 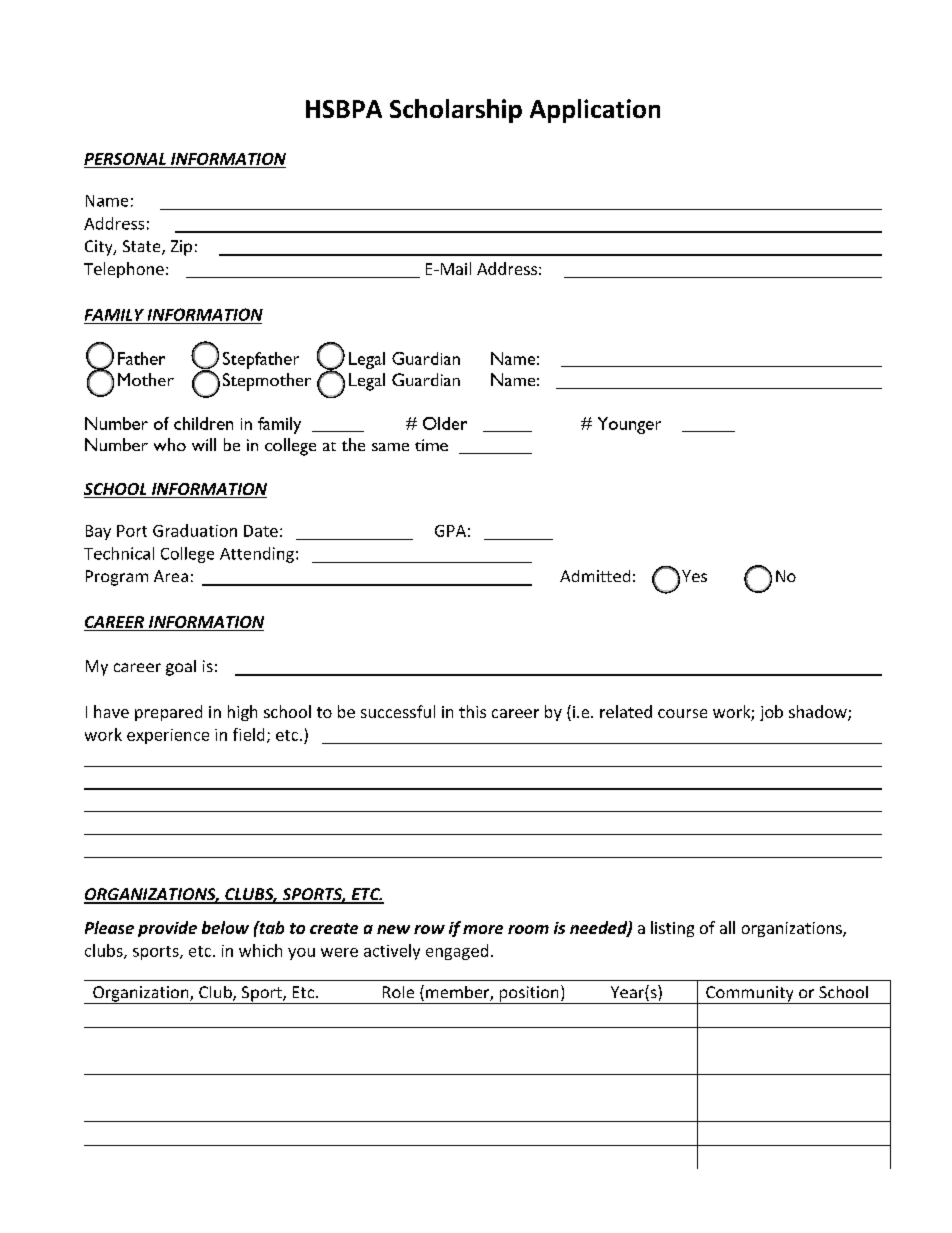 I want to click on Scholarship, so click(x=456, y=111).
